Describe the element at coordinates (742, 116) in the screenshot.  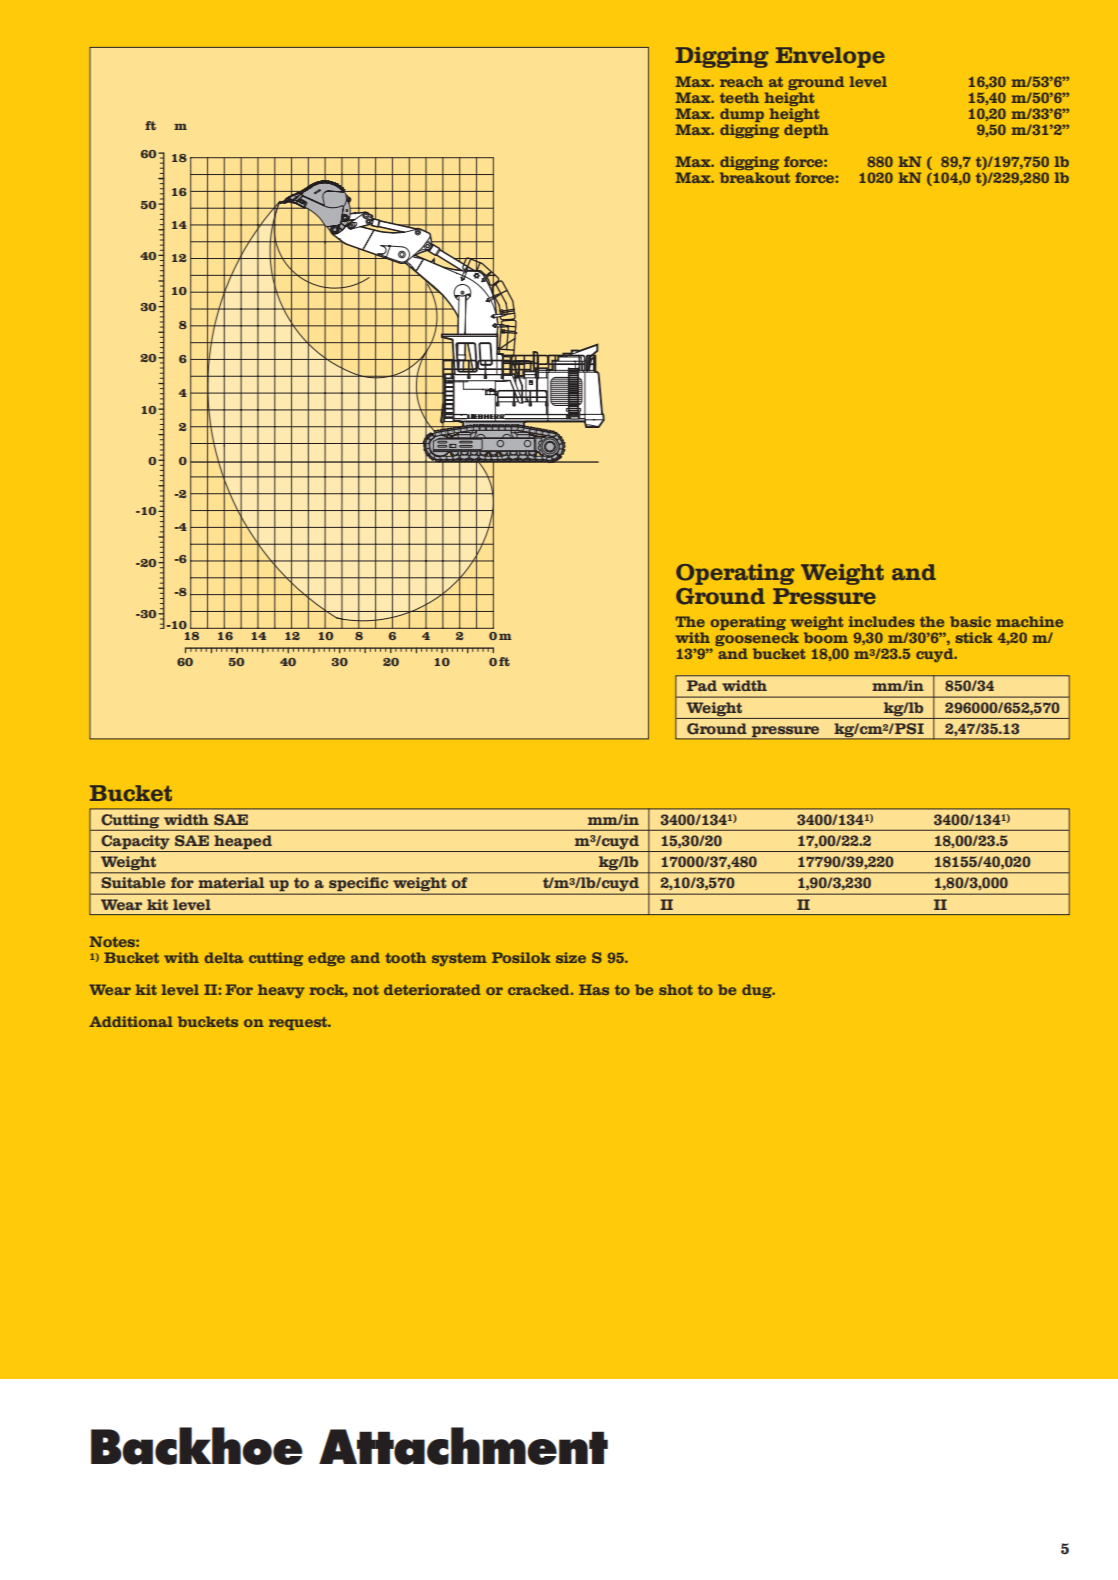
I see `dump` at that location.
